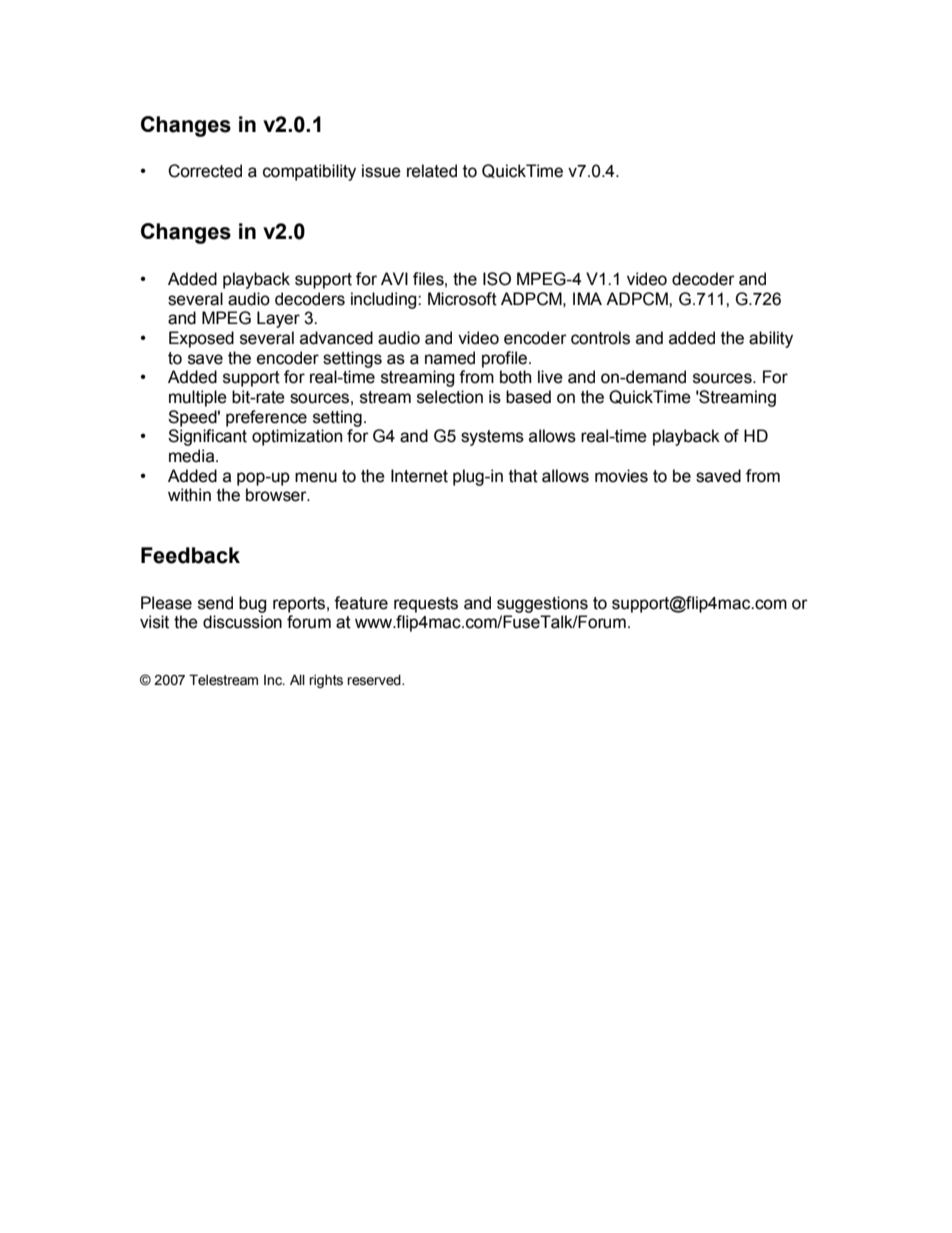 Image resolution: width=952 pixels, height=1233 pixels. I want to click on Internet, so click(419, 476).
